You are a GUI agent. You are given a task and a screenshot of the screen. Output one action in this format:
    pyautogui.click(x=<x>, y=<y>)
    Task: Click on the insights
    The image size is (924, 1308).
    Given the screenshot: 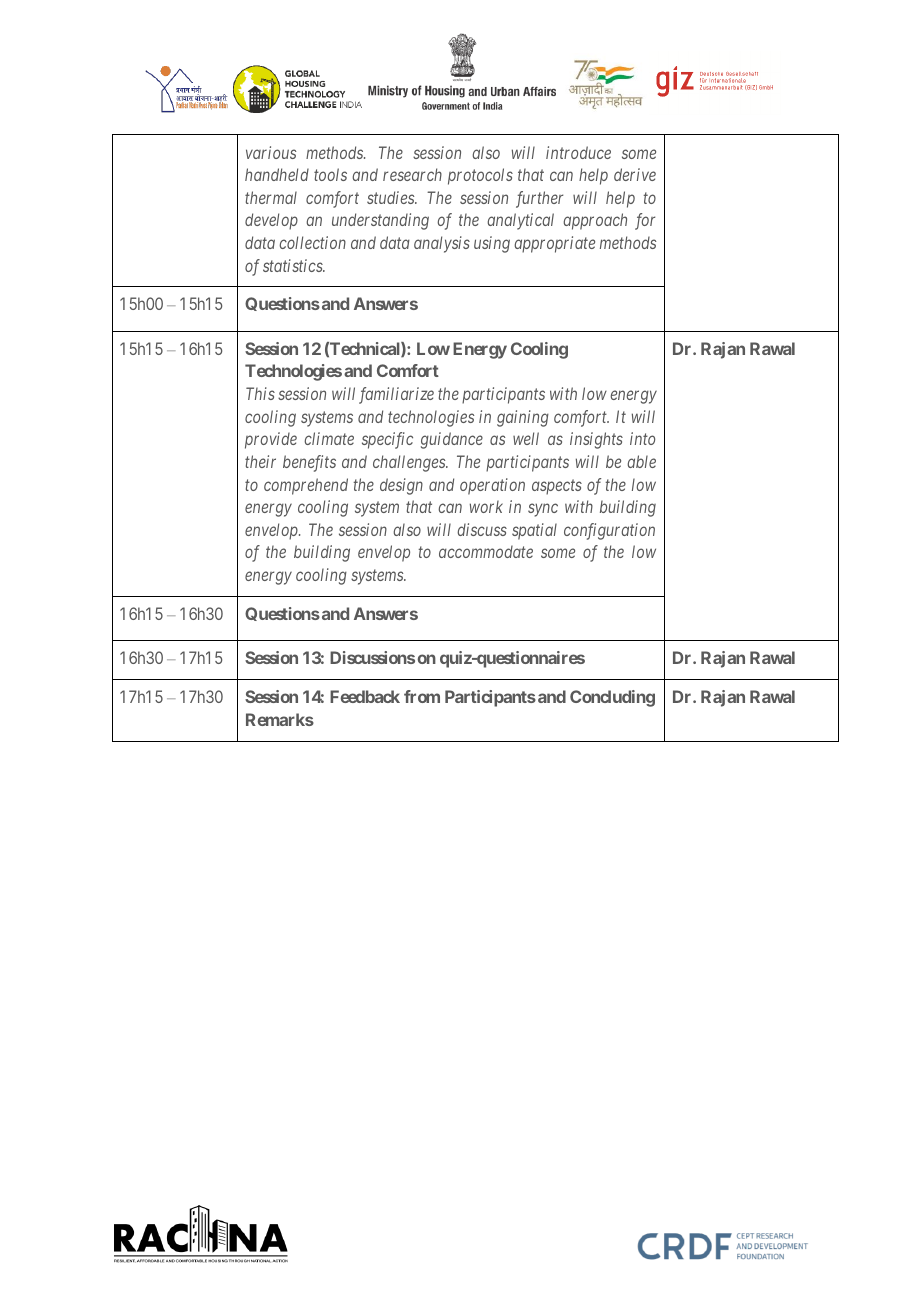 What is the action you would take?
    pyautogui.click(x=596, y=440)
